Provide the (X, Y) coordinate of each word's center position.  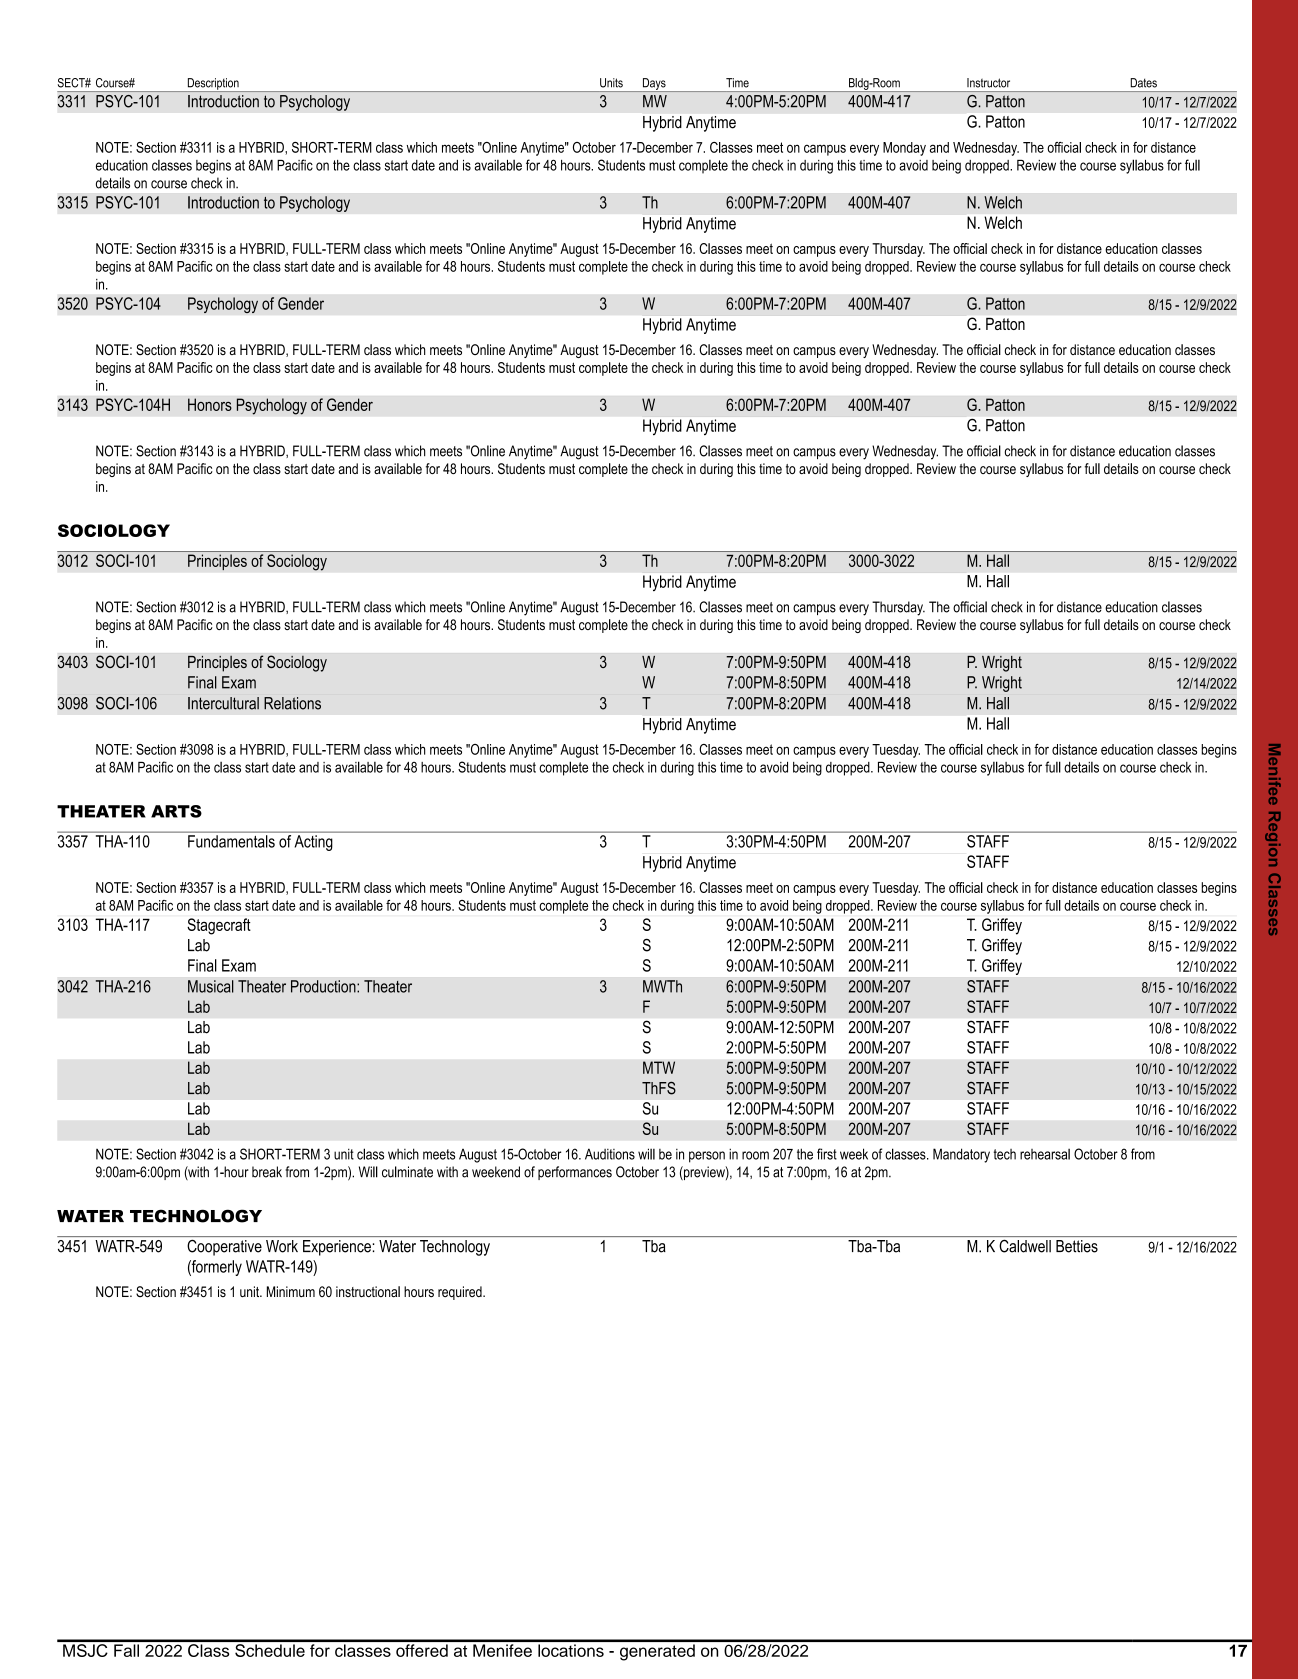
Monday (904, 149)
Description (213, 85)
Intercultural (223, 703)
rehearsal (1045, 1154)
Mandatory (961, 1155)
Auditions (610, 1154)
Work (282, 1246)
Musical (211, 986)
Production (324, 986)
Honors (210, 404)
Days (654, 85)
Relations (292, 703)
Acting (313, 843)
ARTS (176, 811)
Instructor (988, 83)
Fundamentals (231, 841)
